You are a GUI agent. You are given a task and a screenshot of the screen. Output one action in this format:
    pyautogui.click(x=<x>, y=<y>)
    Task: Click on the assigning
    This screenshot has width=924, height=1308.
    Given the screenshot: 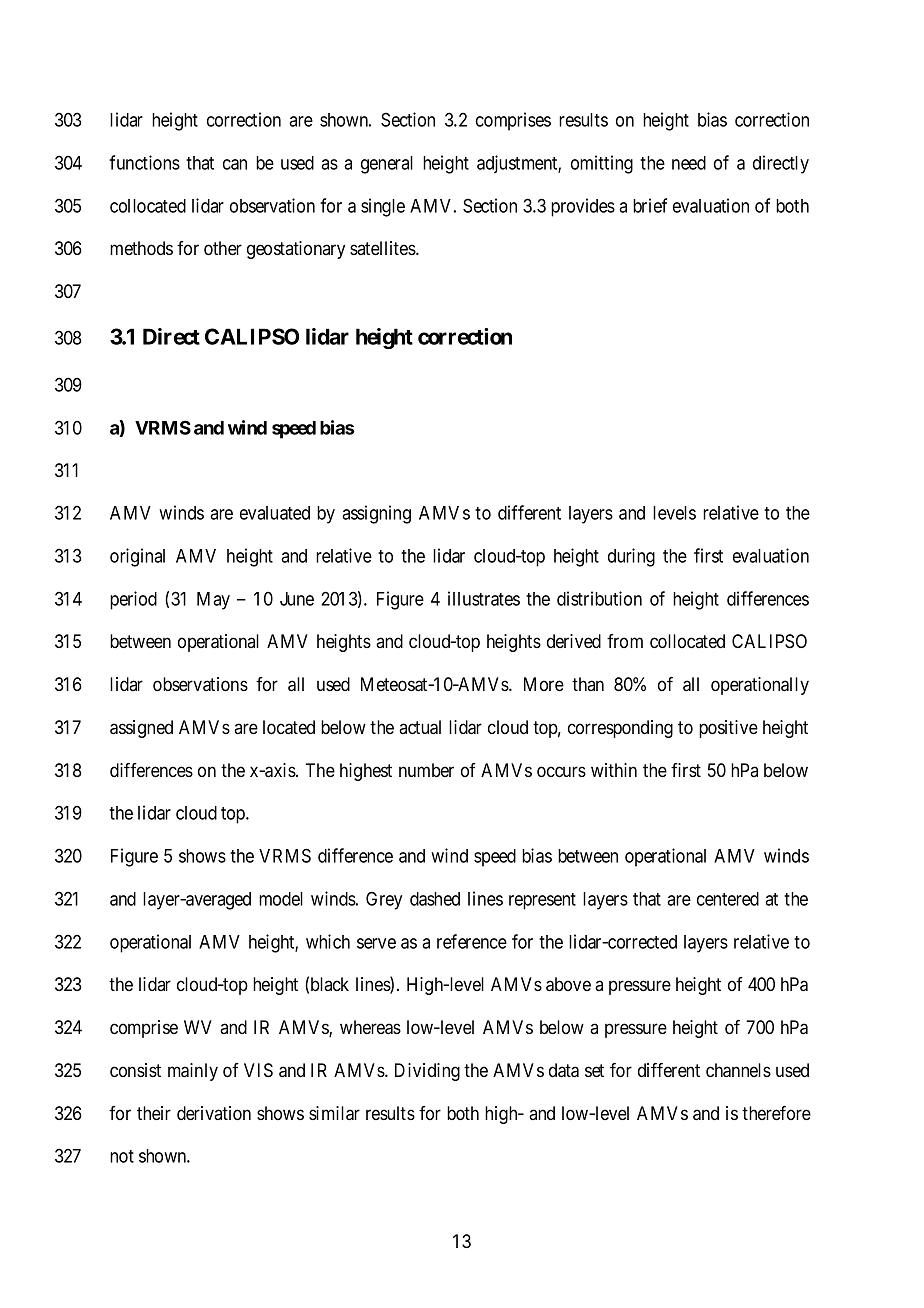 What is the action you would take?
    pyautogui.click(x=376, y=514)
